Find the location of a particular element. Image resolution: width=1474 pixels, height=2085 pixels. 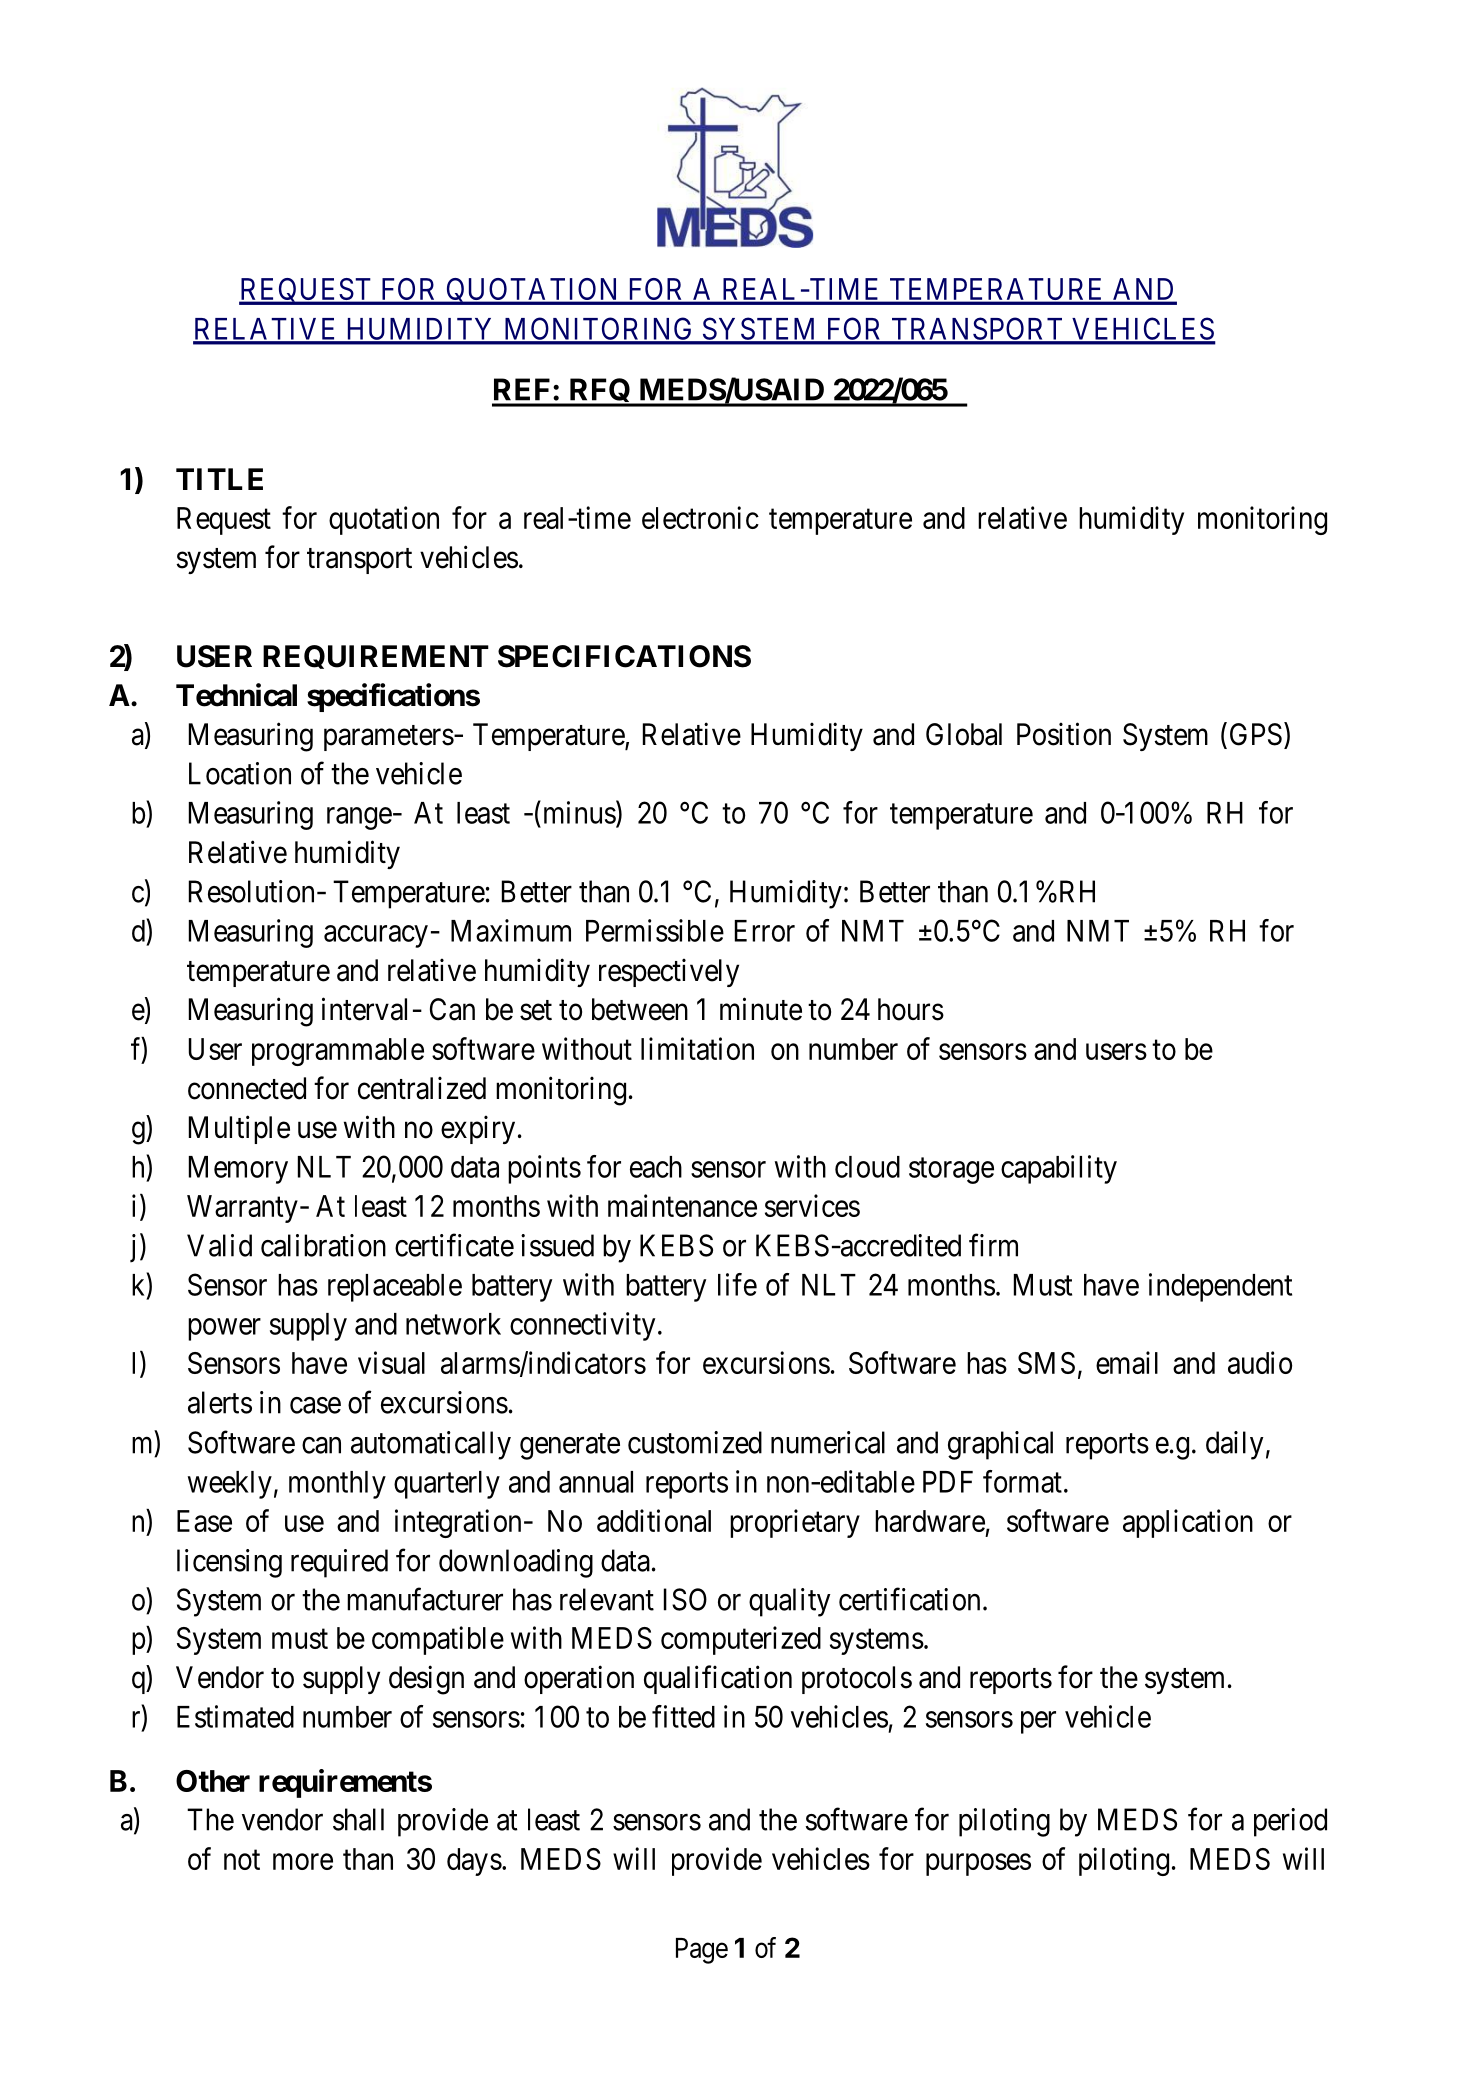

TITLE is located at coordinates (219, 479).
